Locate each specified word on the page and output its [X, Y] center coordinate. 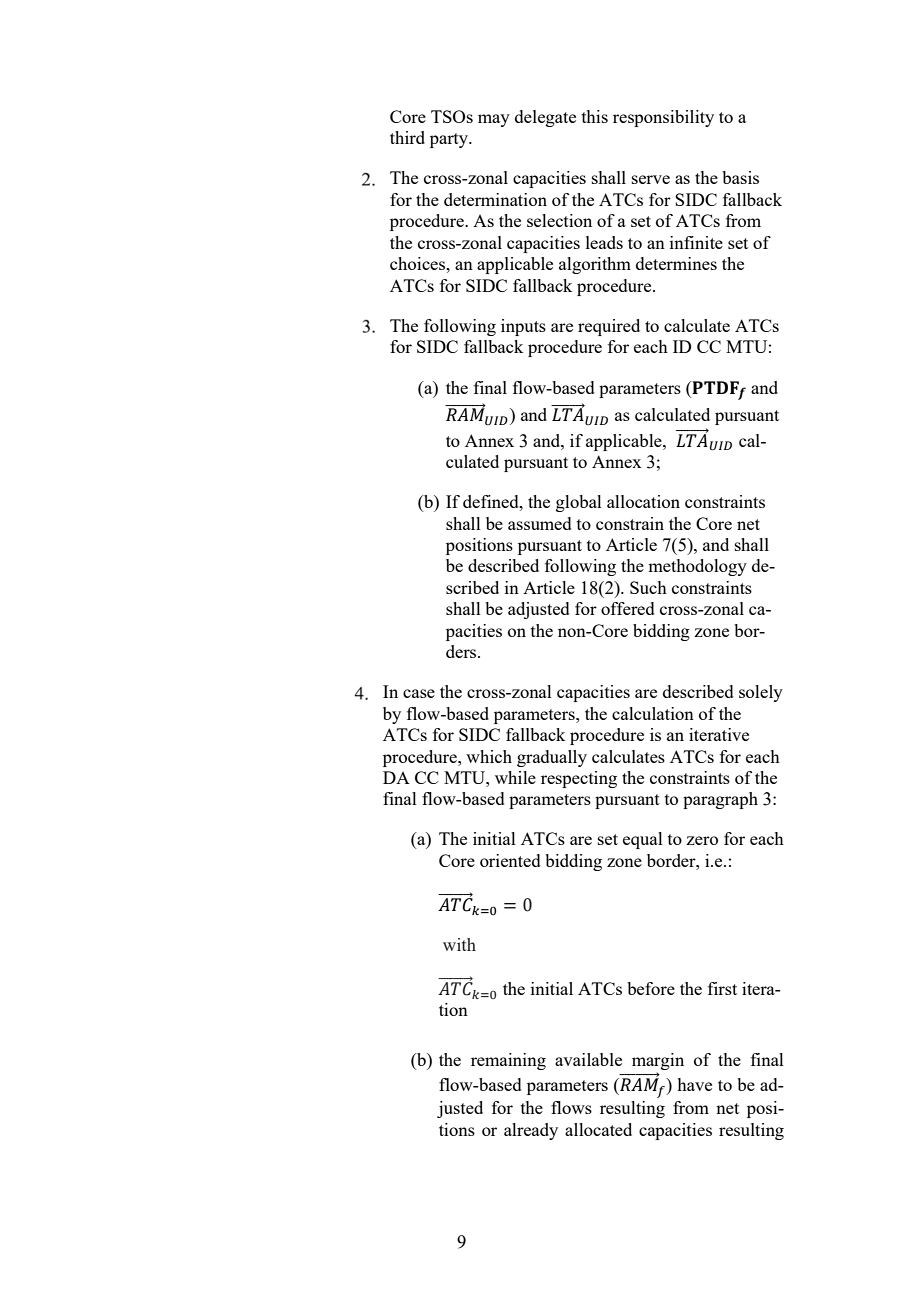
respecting [579, 779]
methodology [697, 567]
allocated [598, 1129]
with [459, 944]
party [450, 140]
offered [628, 608]
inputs [523, 327]
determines [676, 263]
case [419, 693]
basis [740, 177]
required [609, 327]
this [595, 116]
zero [702, 840]
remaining [508, 1061]
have [694, 1084]
